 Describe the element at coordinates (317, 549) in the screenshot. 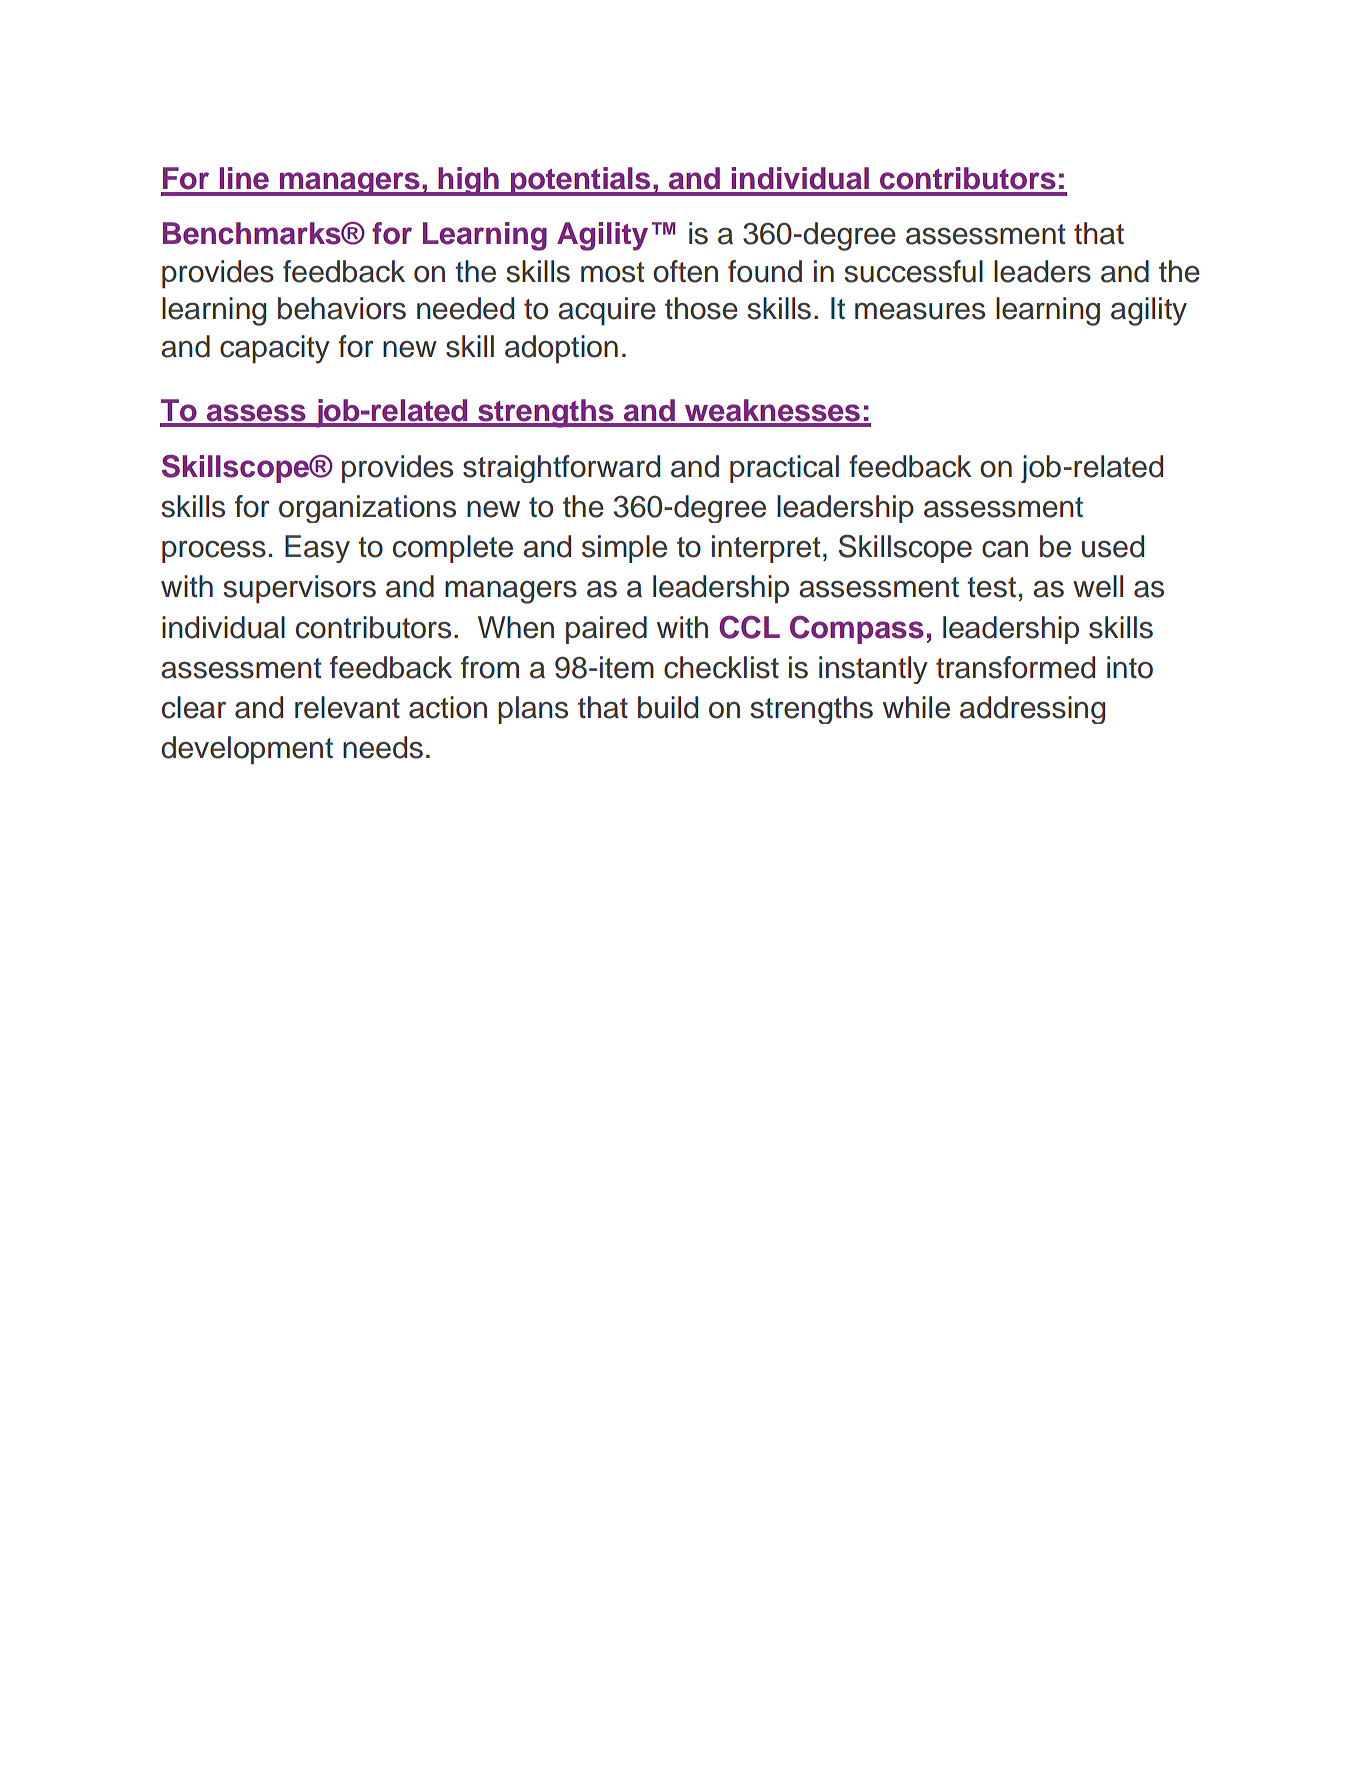

I see `Easy` at that location.
